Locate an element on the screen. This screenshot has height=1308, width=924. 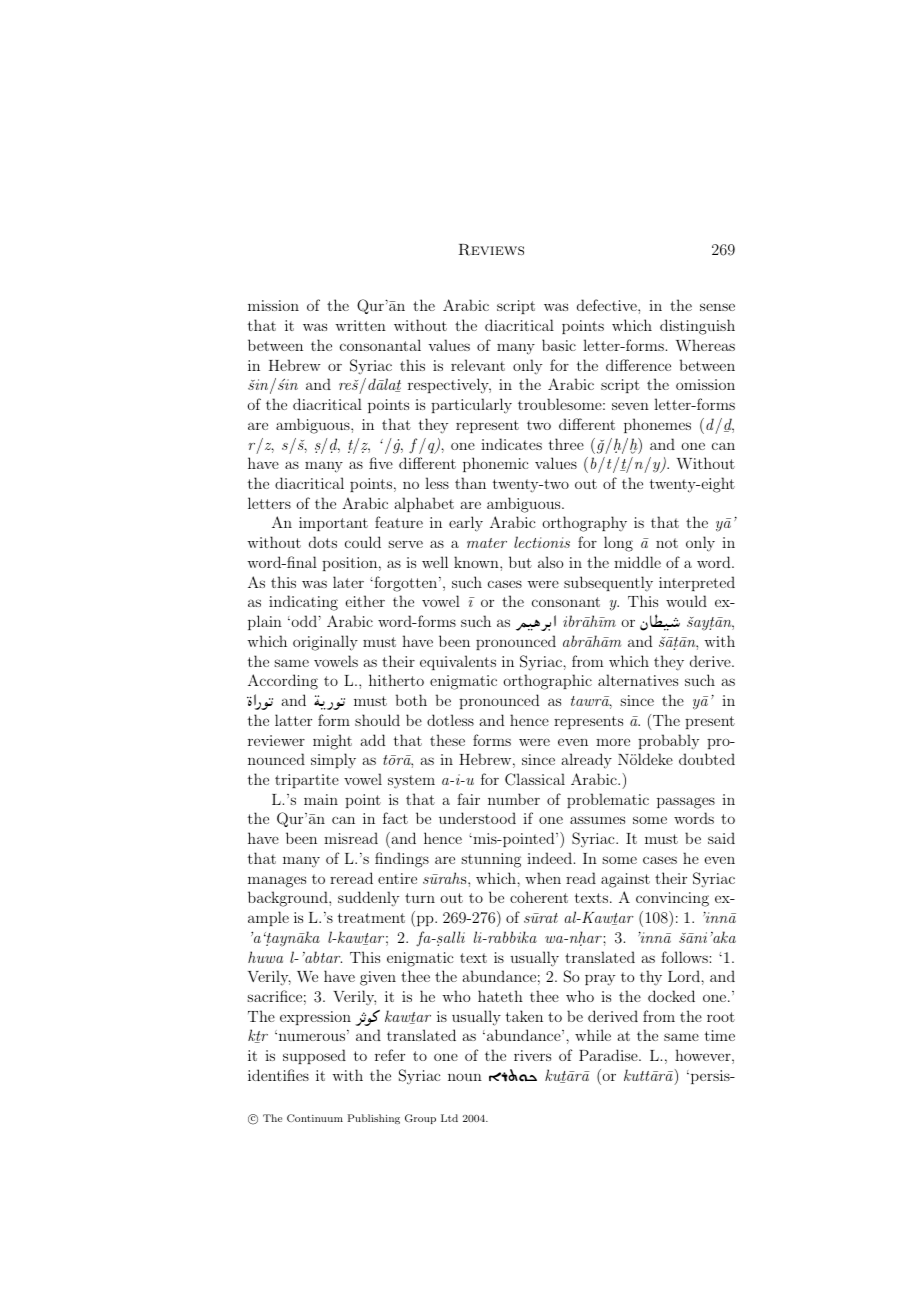
According is located at coordinates (283, 682).
